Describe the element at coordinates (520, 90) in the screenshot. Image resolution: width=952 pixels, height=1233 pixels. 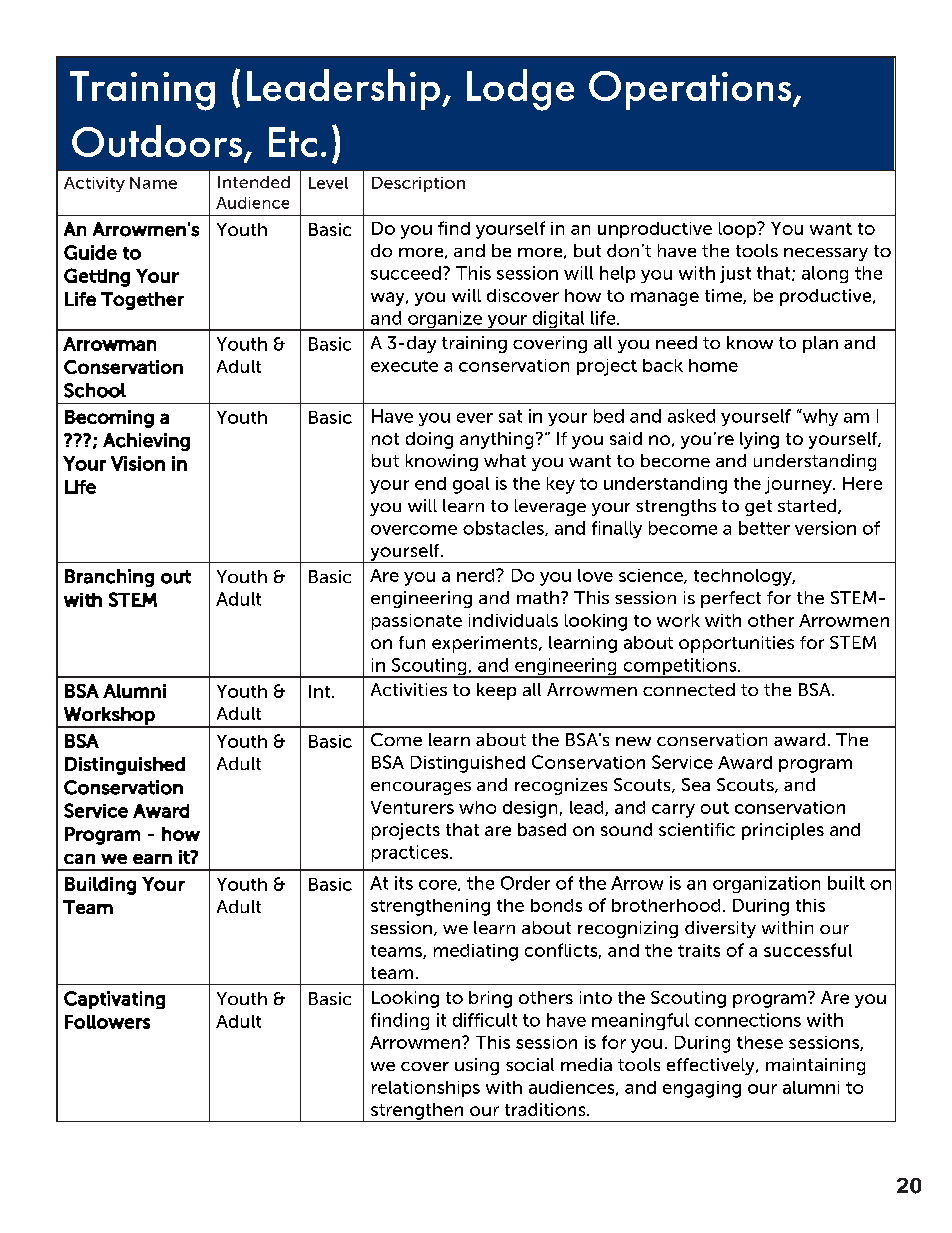
I see `Lodge` at that location.
